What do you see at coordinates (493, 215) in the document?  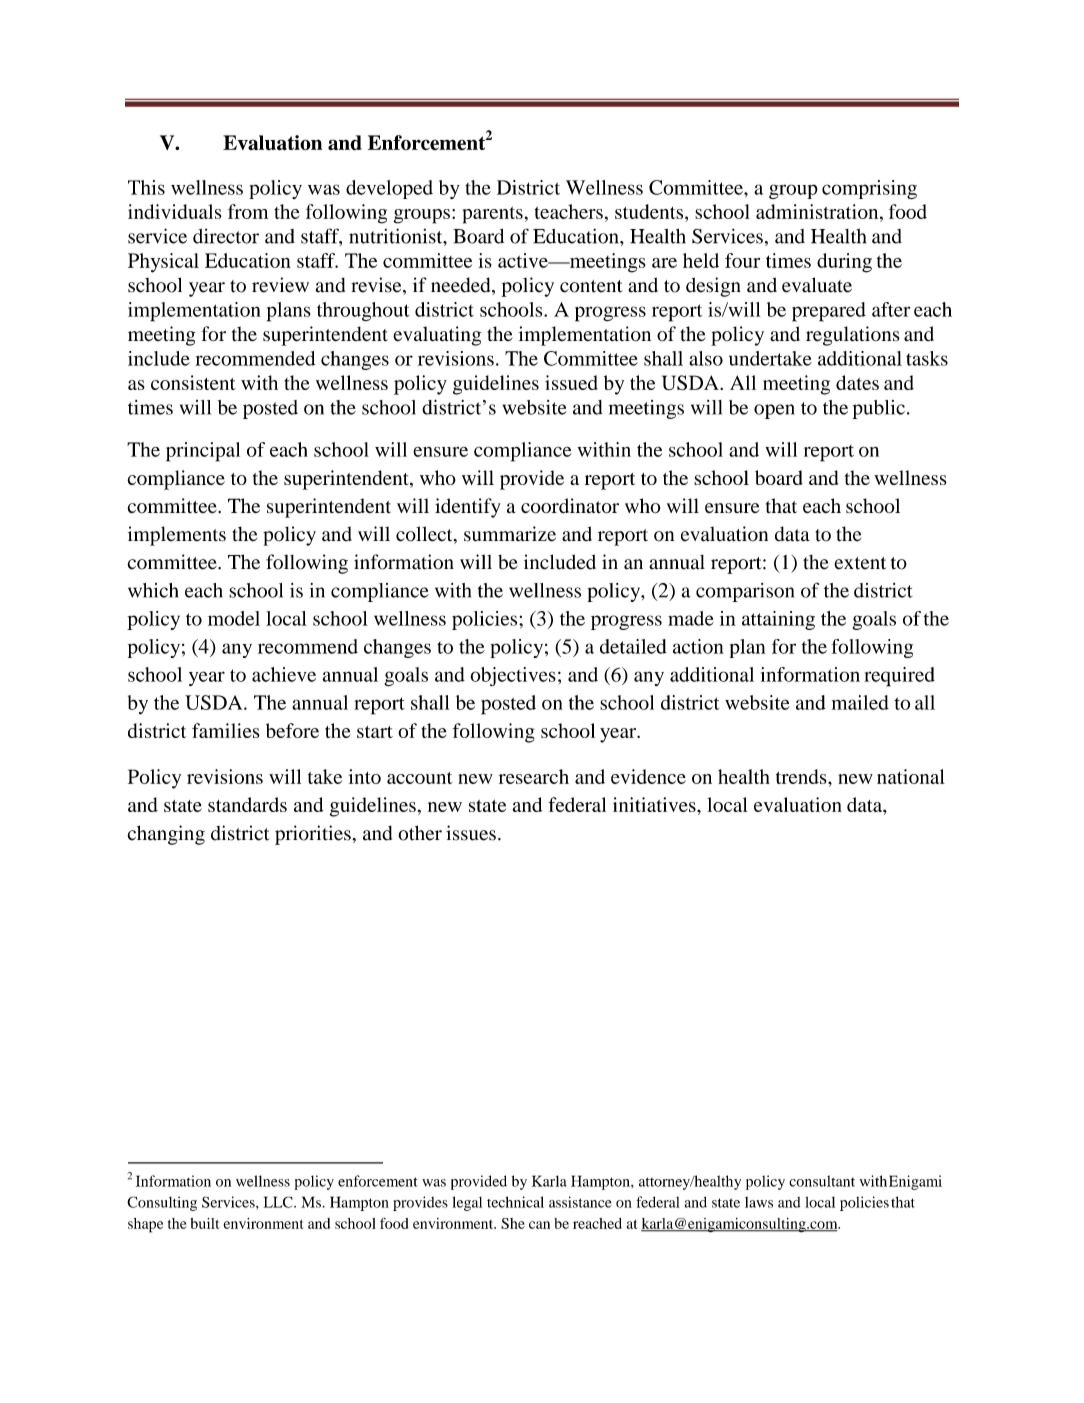 I see `parents` at bounding box center [493, 215].
